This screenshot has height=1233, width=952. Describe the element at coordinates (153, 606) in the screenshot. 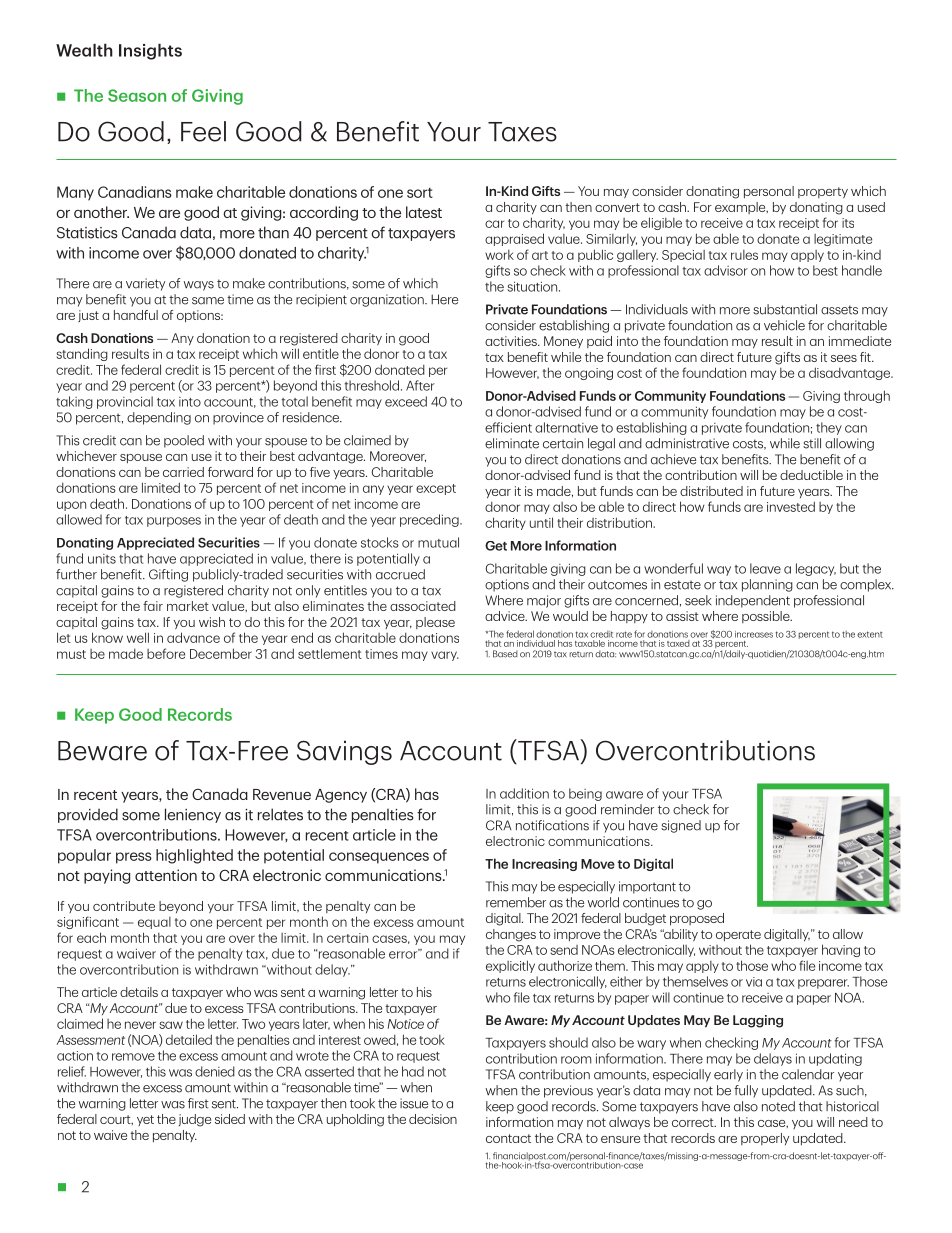

I see `fair` at that location.
